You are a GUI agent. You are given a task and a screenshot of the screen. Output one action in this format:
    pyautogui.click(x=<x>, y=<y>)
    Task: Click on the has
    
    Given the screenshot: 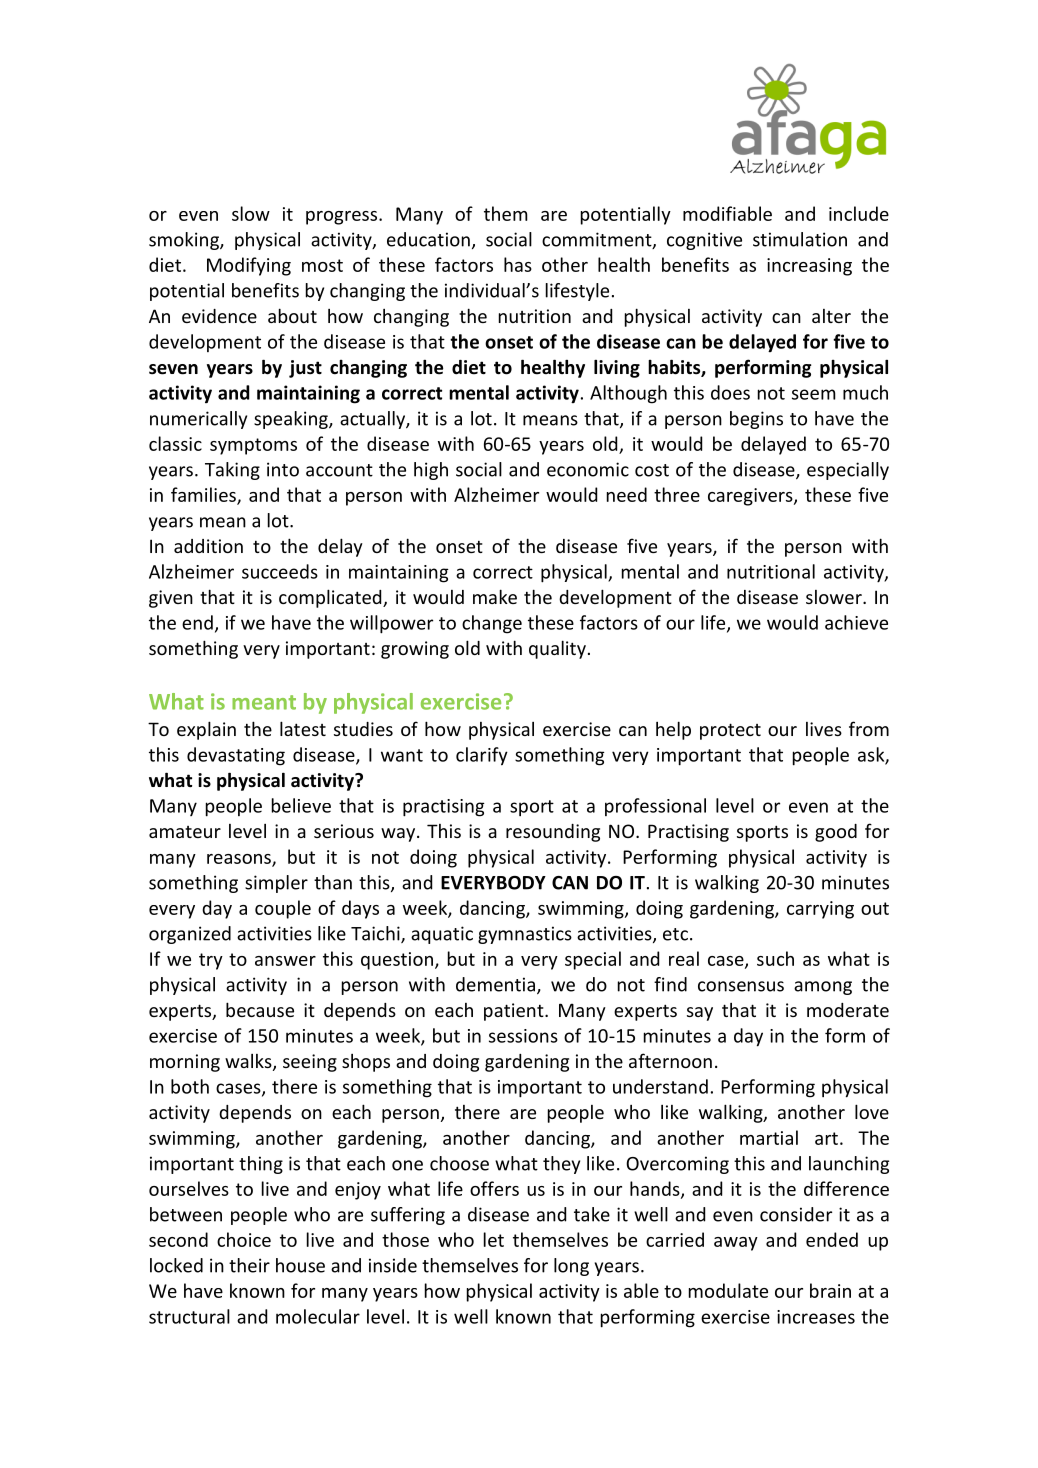 What is the action you would take?
    pyautogui.click(x=518, y=264)
